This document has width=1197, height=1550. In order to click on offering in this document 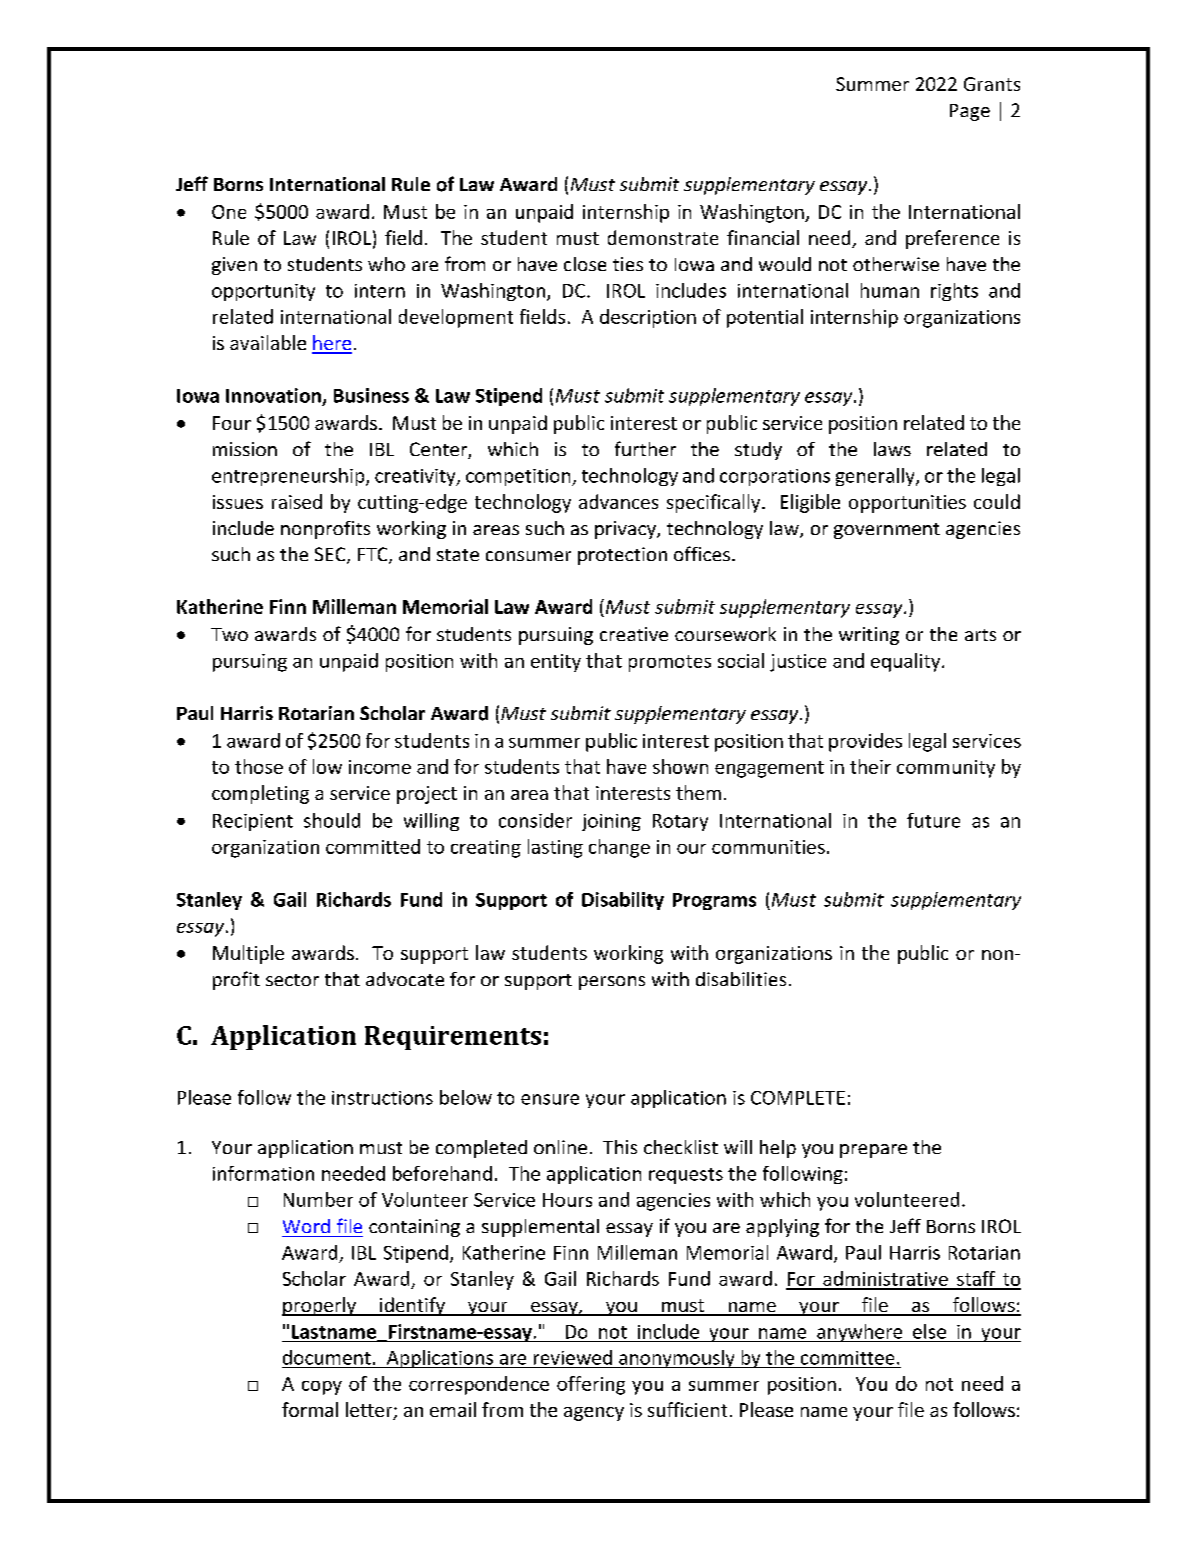, I will do `click(591, 1385)`.
